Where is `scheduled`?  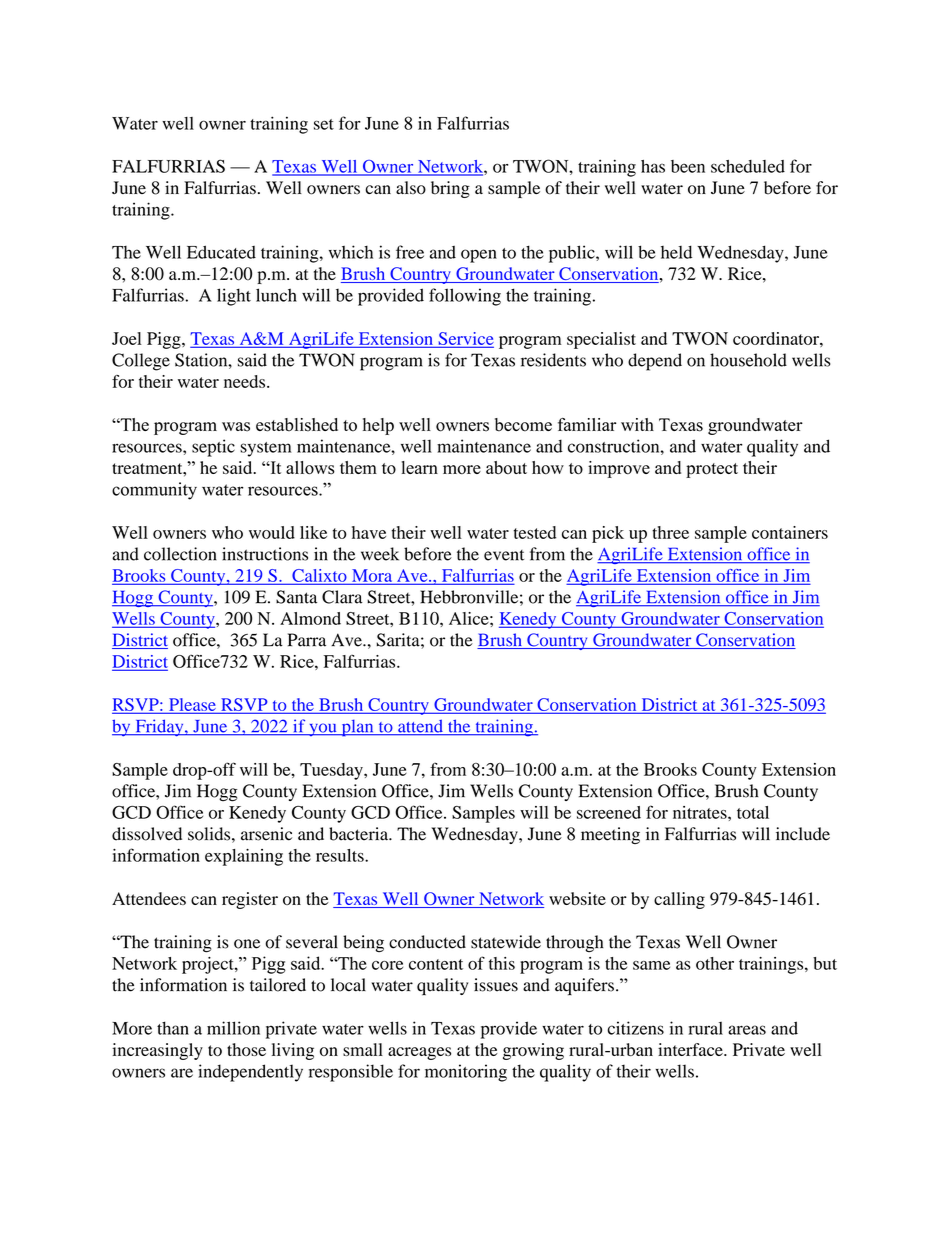 scheduled is located at coordinates (748, 166).
